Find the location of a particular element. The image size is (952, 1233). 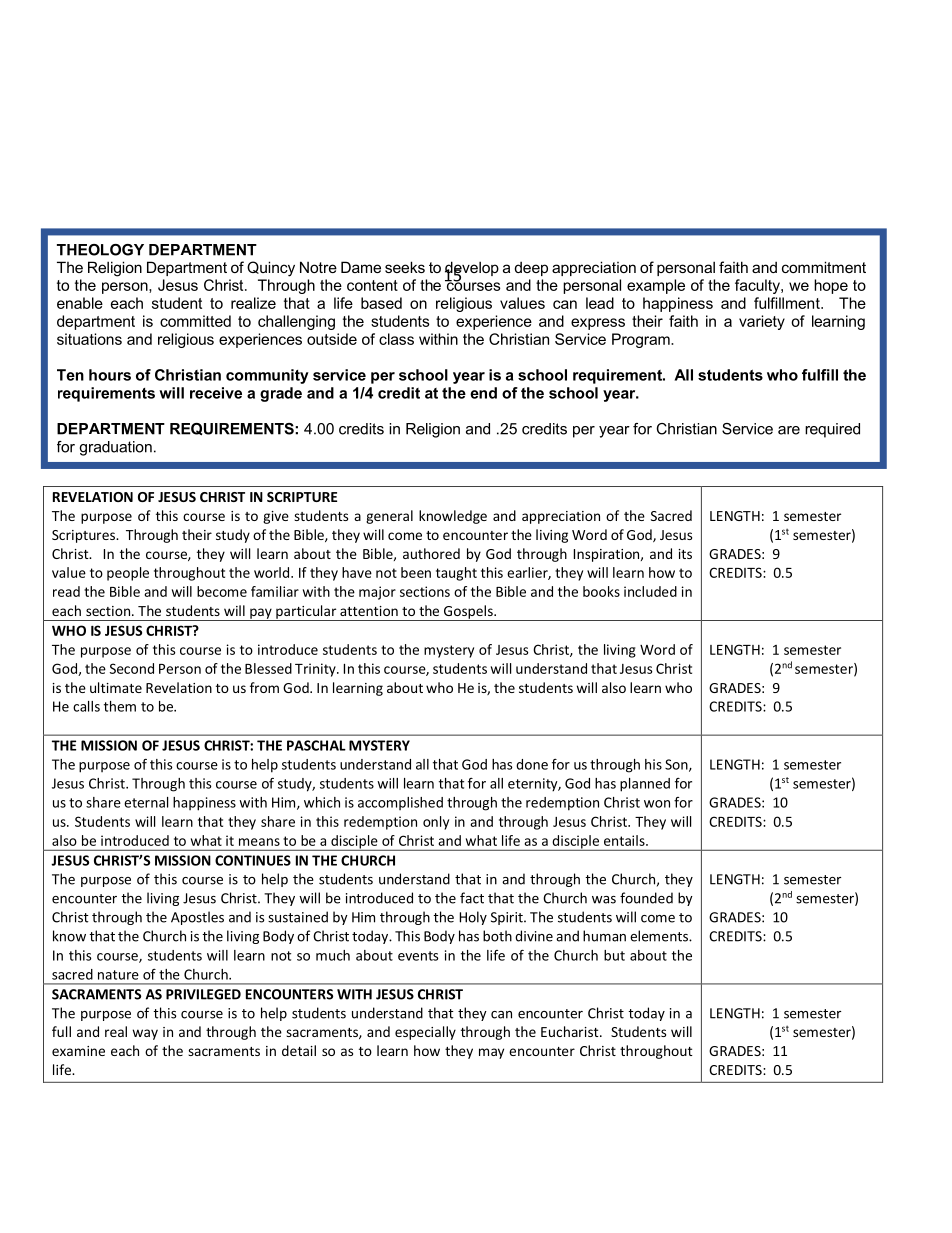

faculty is located at coordinates (758, 286).
